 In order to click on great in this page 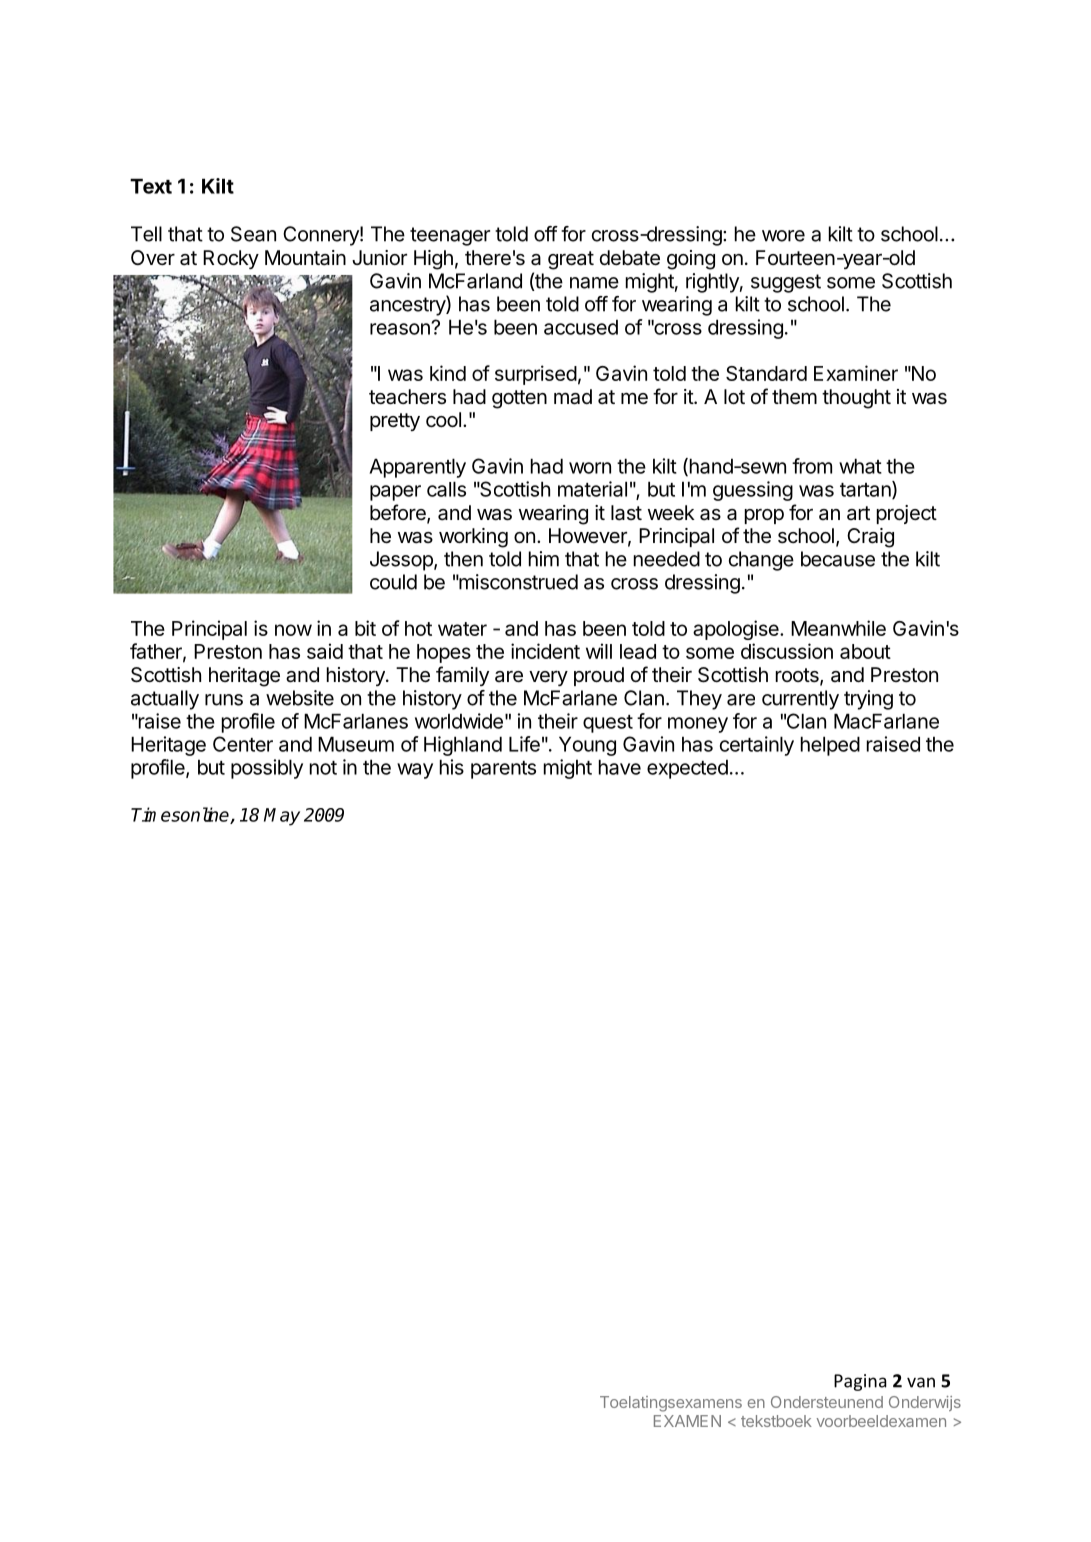, I will do `click(571, 260)`.
